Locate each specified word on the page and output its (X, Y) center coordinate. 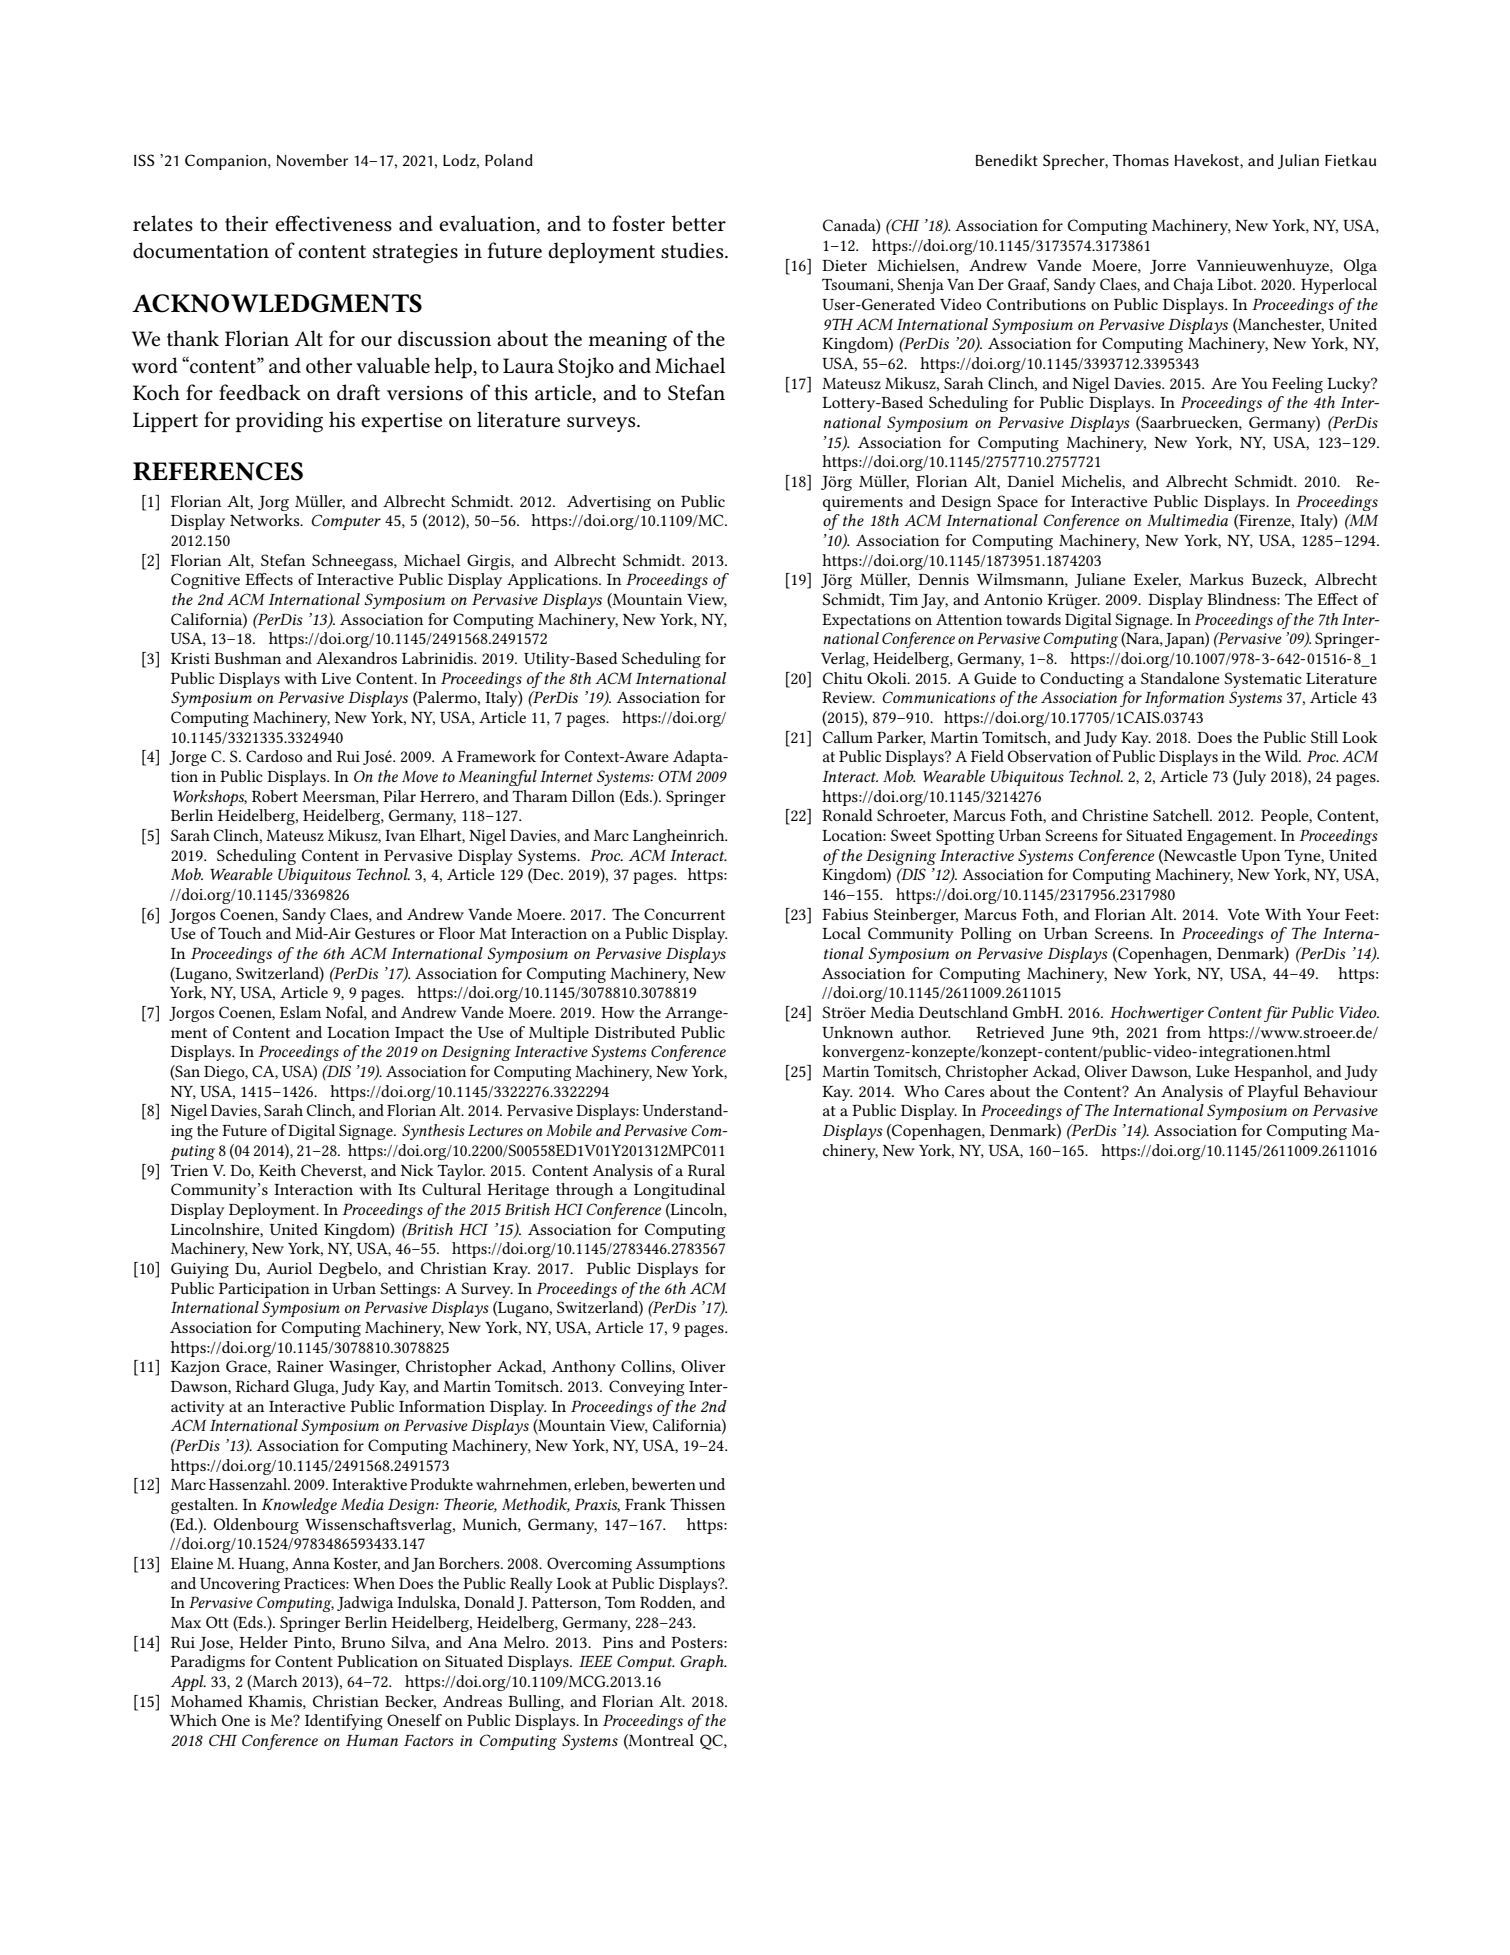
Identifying (344, 1722)
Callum (848, 737)
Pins (618, 1642)
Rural (706, 1170)
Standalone (1180, 678)
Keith (277, 1170)
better (699, 223)
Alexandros (356, 658)
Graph (703, 1663)
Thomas (1140, 160)
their (246, 223)
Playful (1273, 1093)
